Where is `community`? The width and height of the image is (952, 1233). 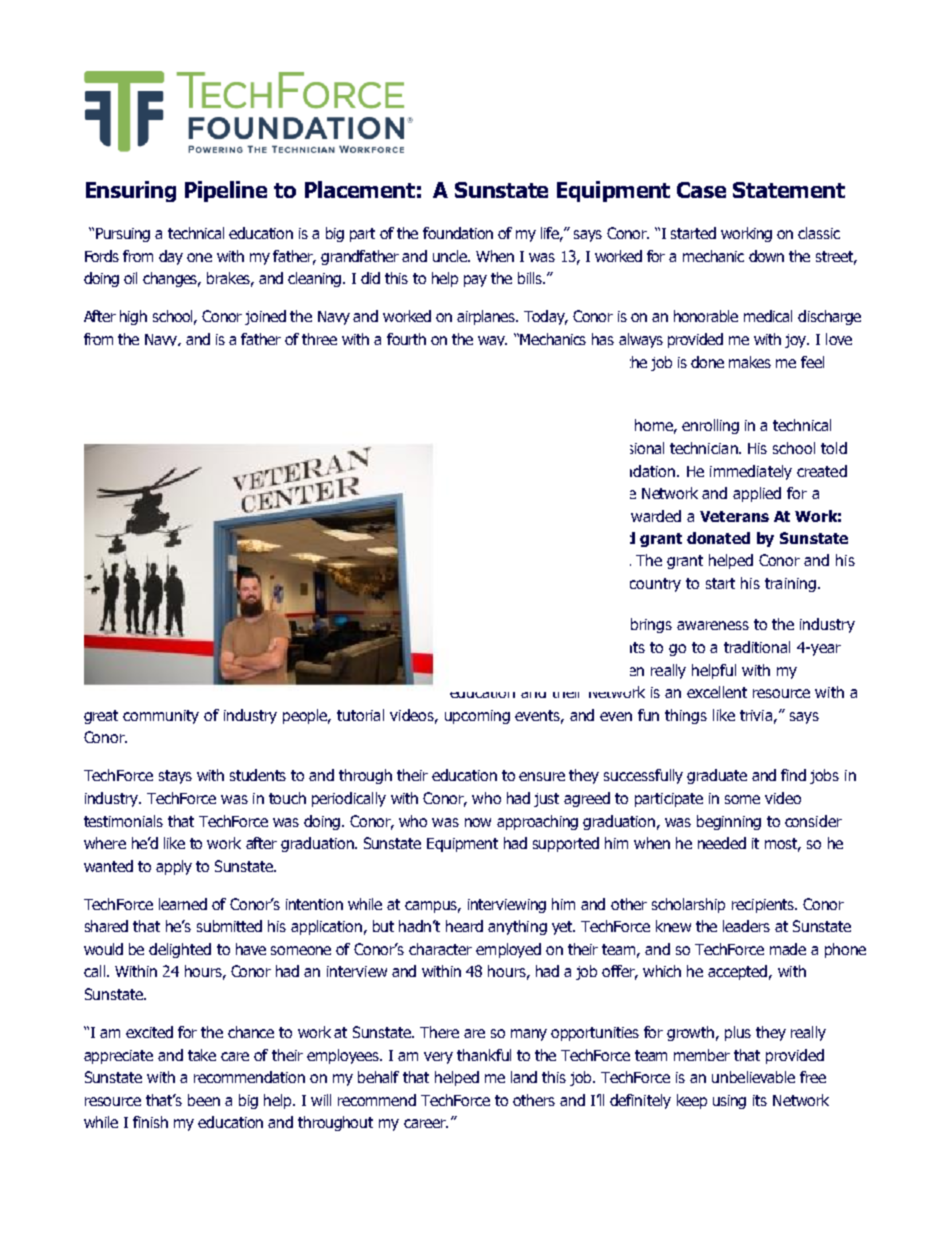 community is located at coordinates (161, 717).
